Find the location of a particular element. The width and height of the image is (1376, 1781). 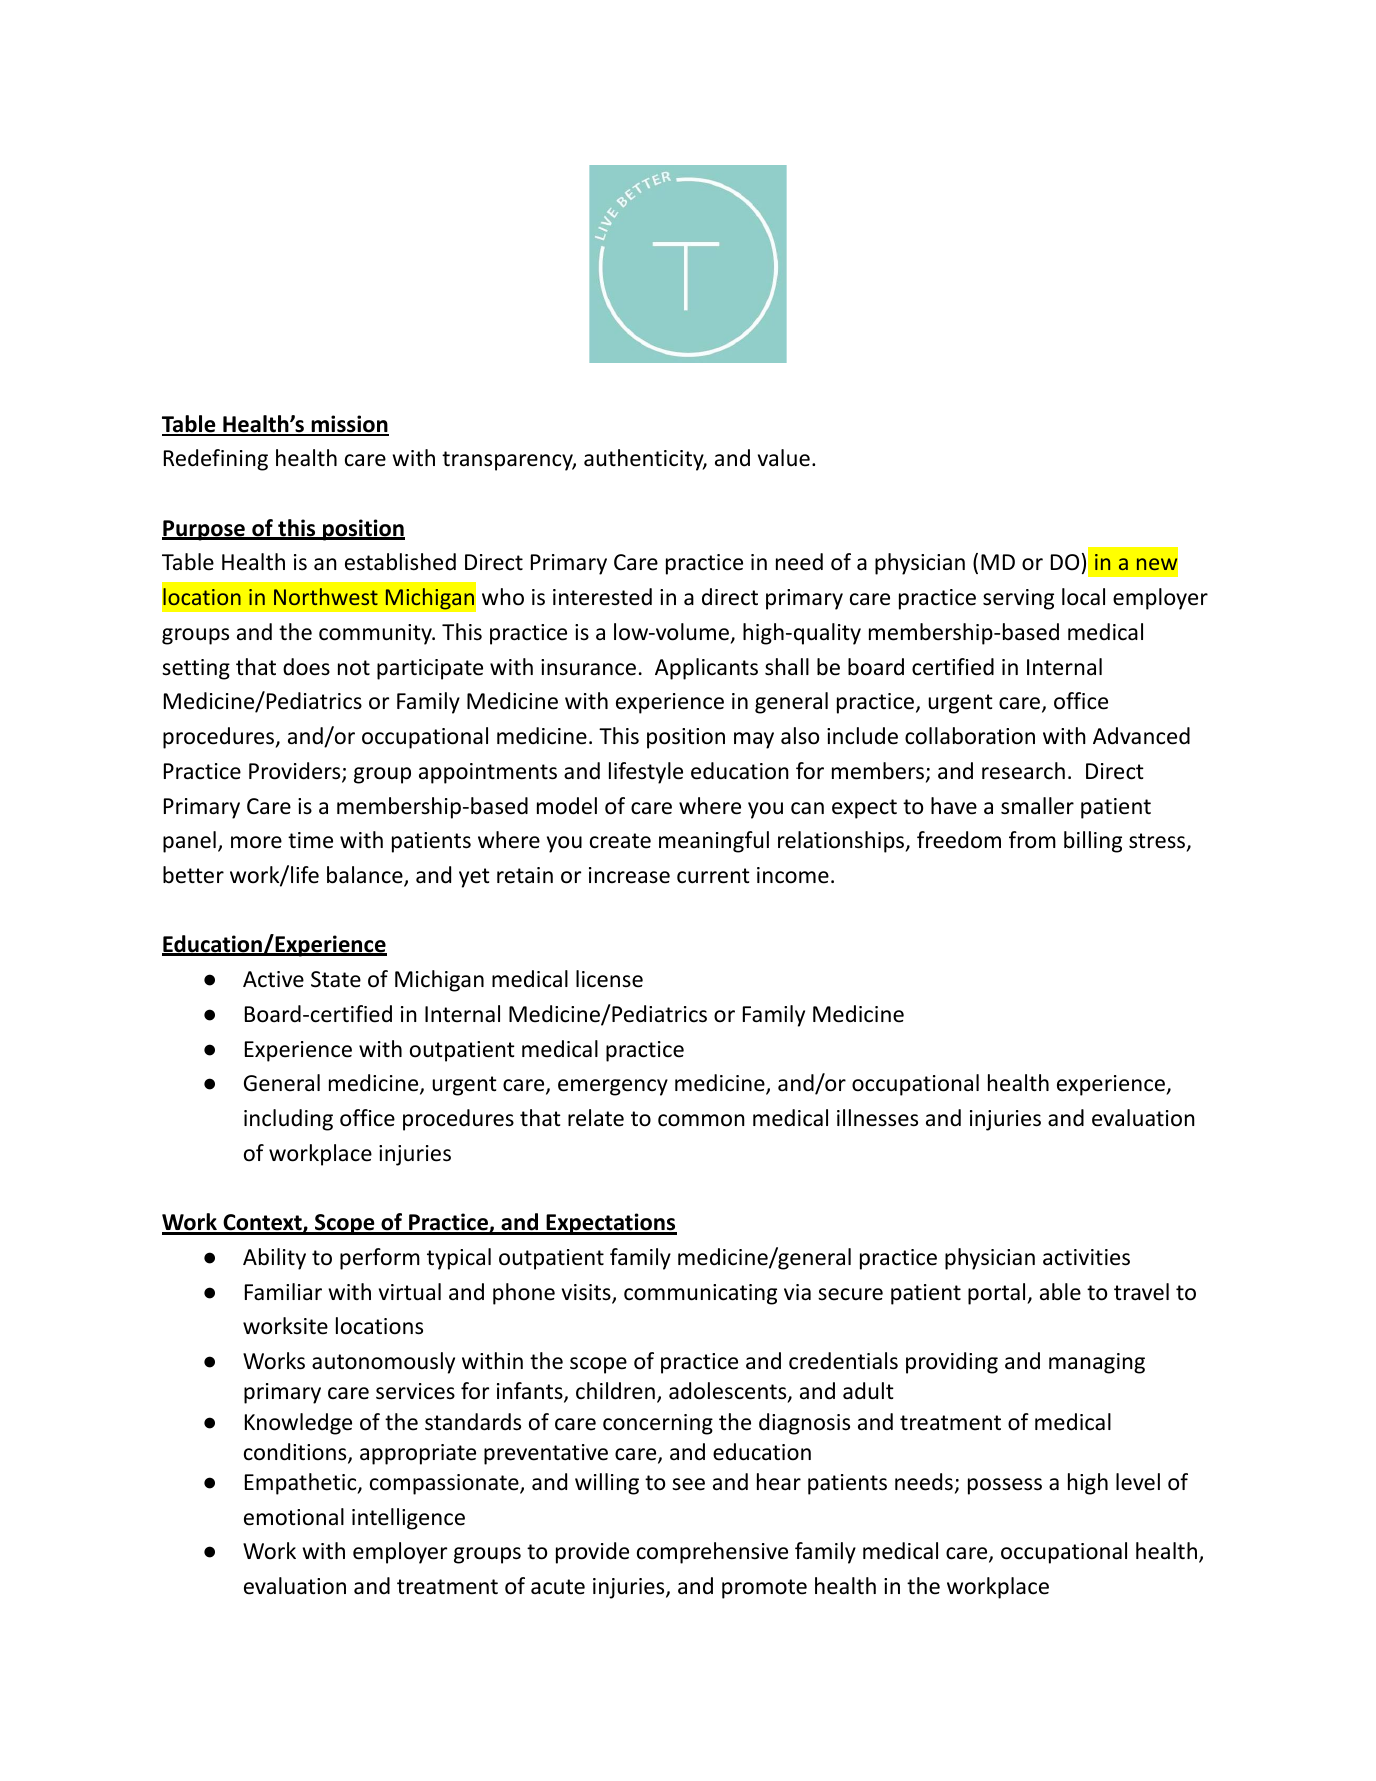

local is located at coordinates (1083, 597).
